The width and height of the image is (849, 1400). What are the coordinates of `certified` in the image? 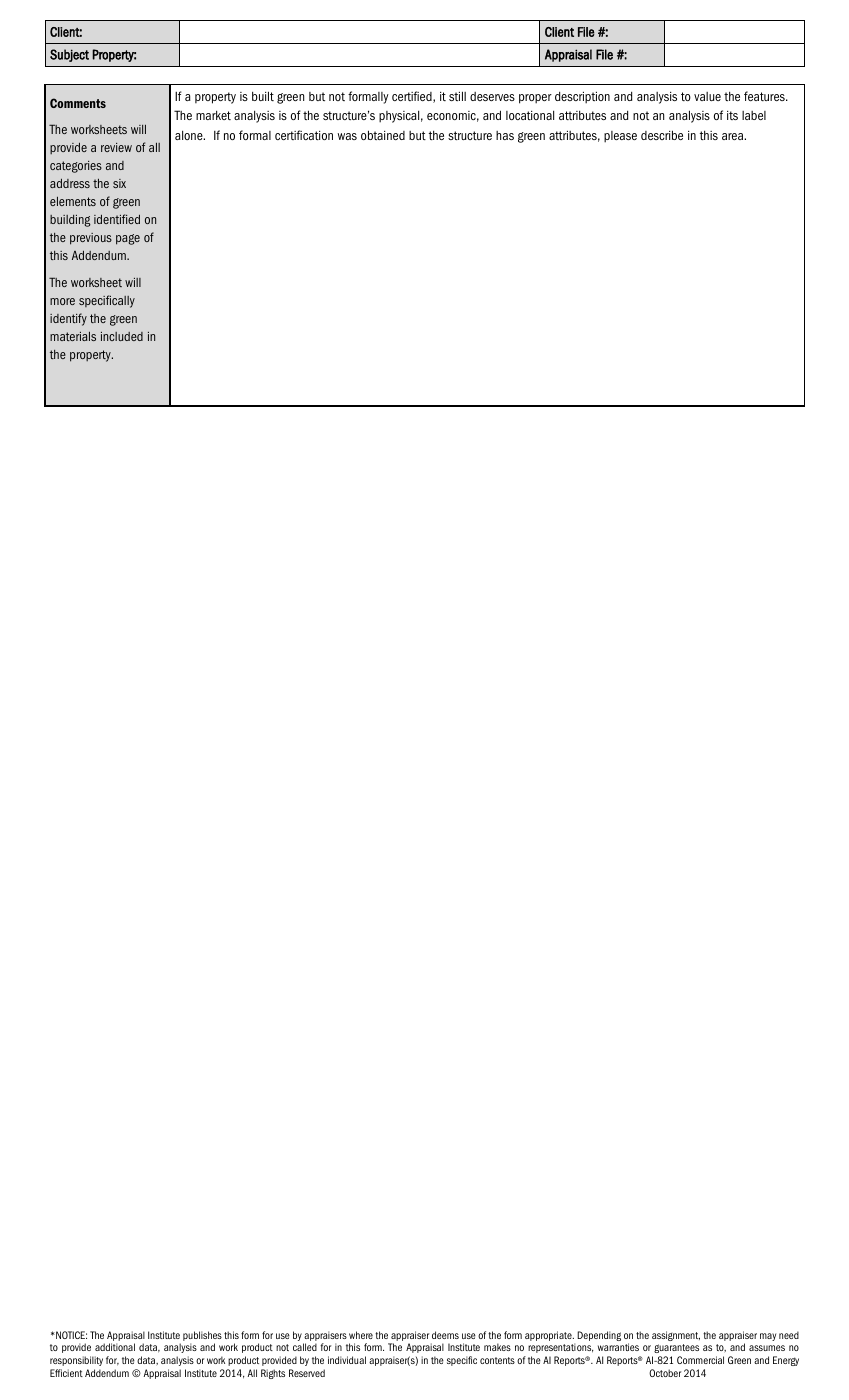 It's located at (413, 97).
